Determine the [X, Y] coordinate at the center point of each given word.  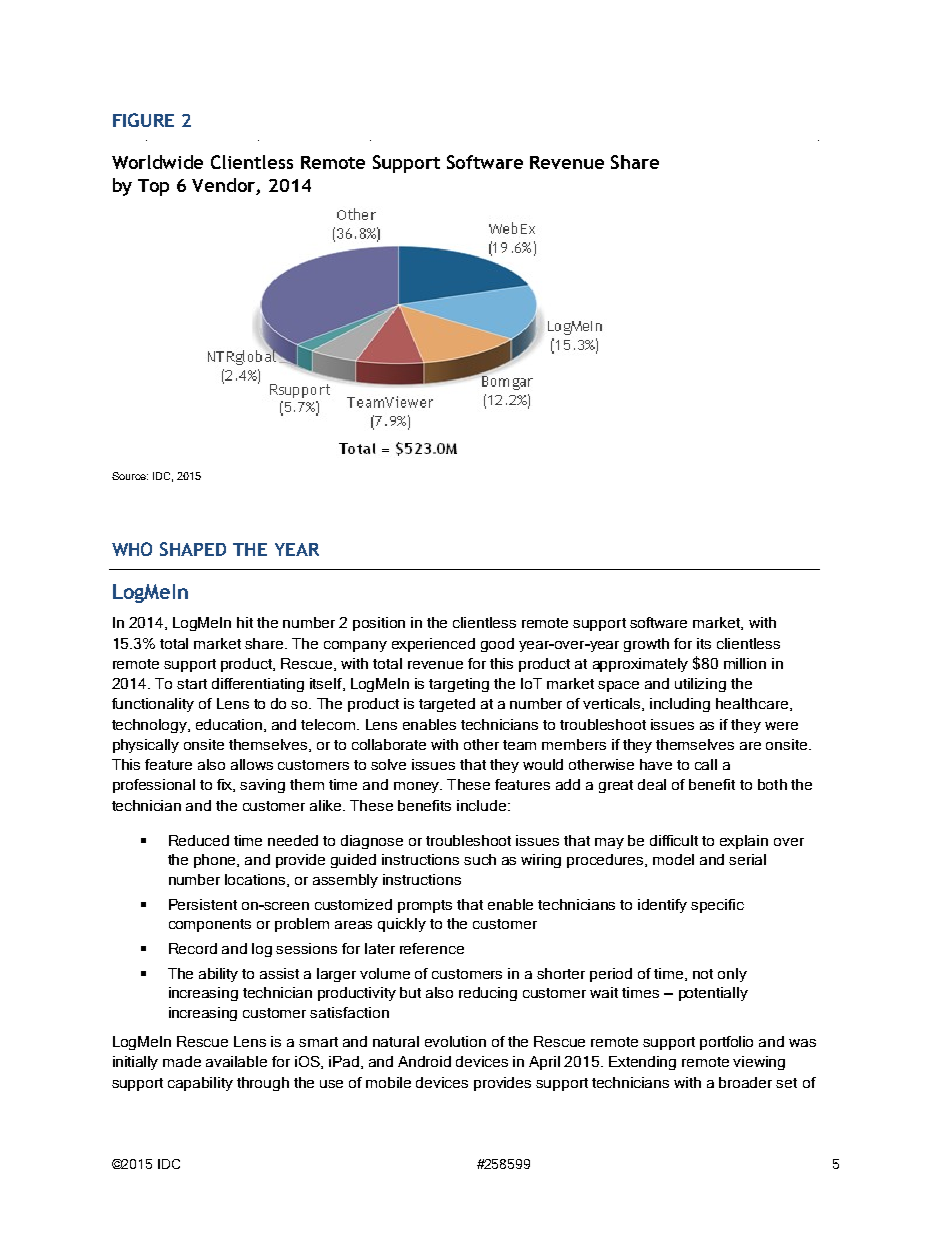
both [772, 784]
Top [153, 187]
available [236, 1061]
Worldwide [157, 162]
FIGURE [143, 120]
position [379, 624]
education [230, 725]
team [519, 745]
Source [130, 476]
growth [646, 645]
